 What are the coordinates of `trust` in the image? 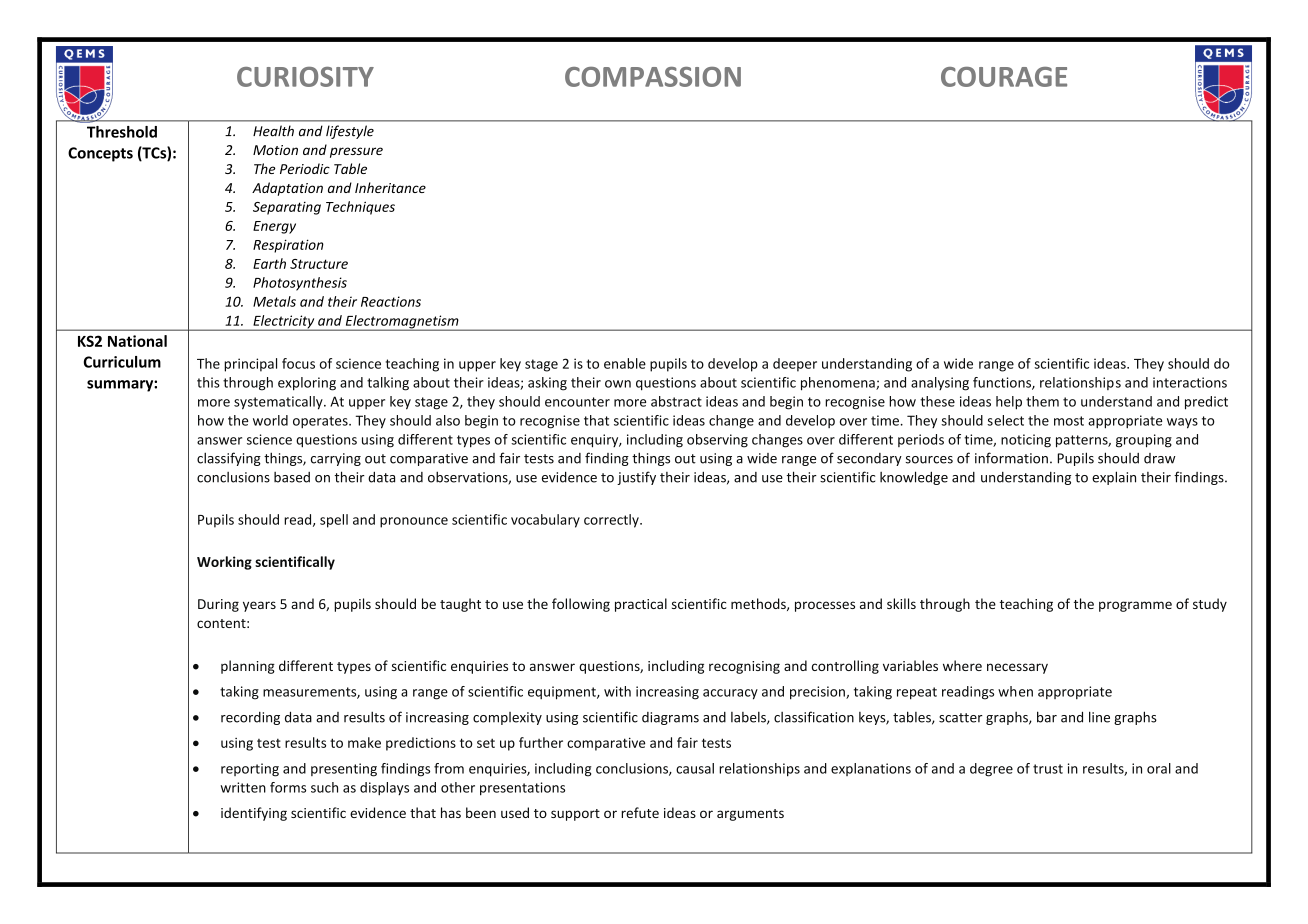 It's located at (1048, 769).
